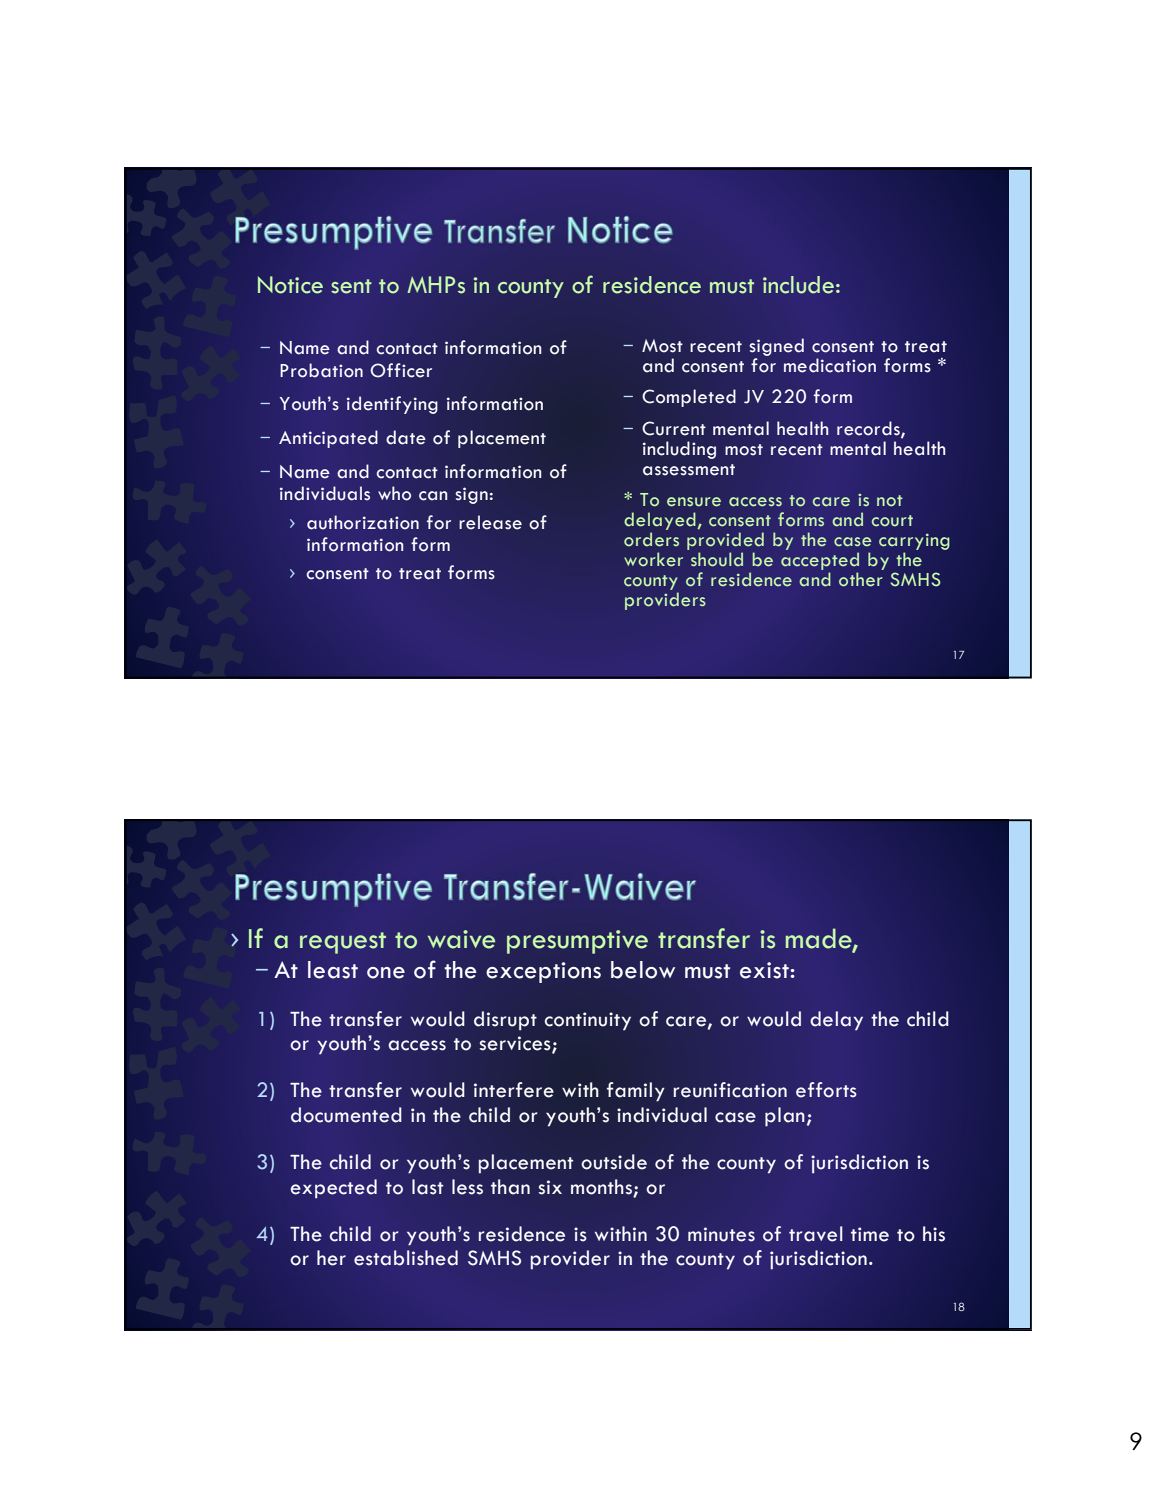 Image resolution: width=1157 pixels, height=1498 pixels. Describe the element at coordinates (588, 1021) in the screenshot. I see `continuity` at that location.
